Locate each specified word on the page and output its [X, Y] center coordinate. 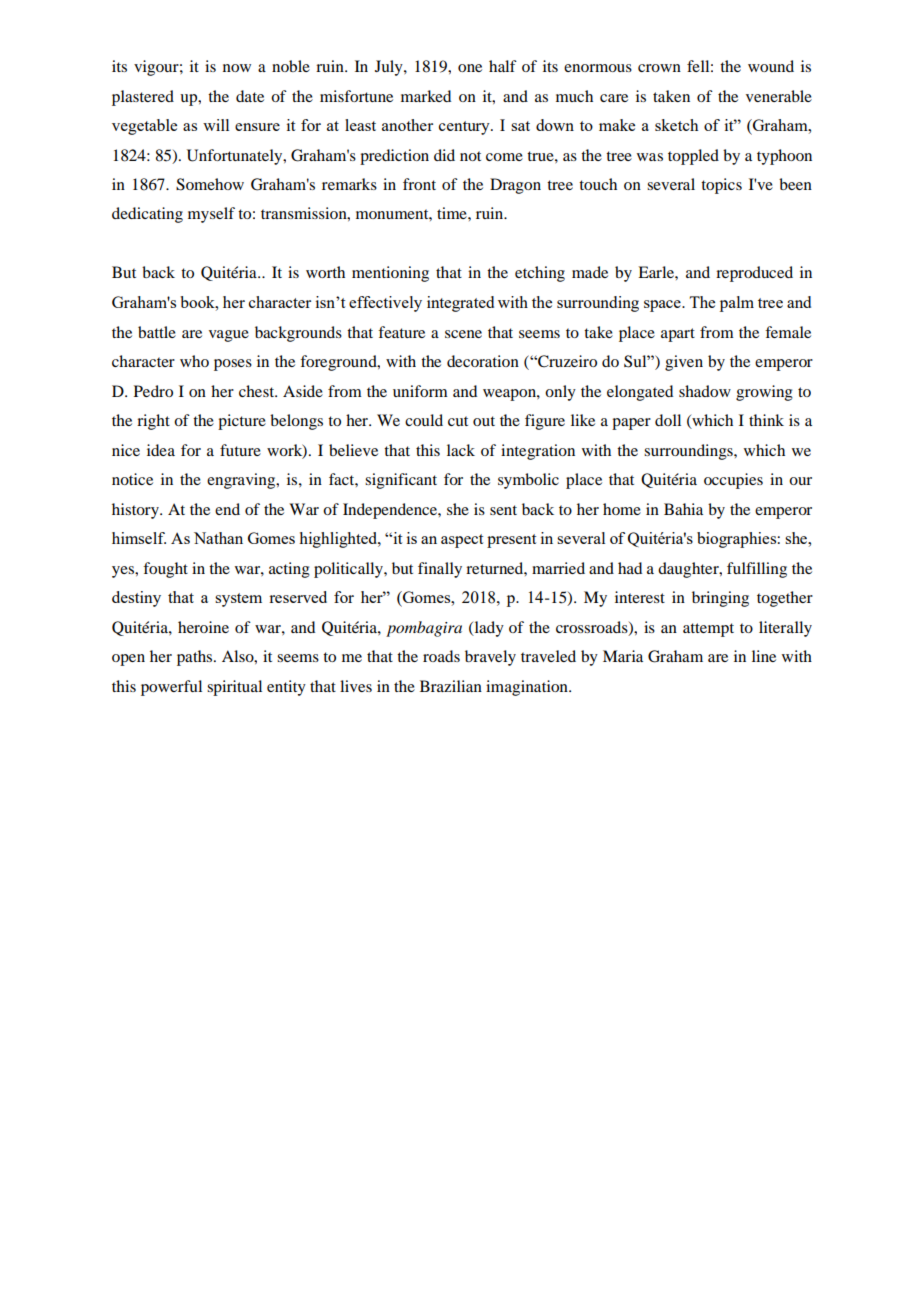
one [470, 68]
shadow [705, 391]
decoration [483, 361]
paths [196, 658]
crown [659, 68]
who [194, 361]
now [237, 68]
